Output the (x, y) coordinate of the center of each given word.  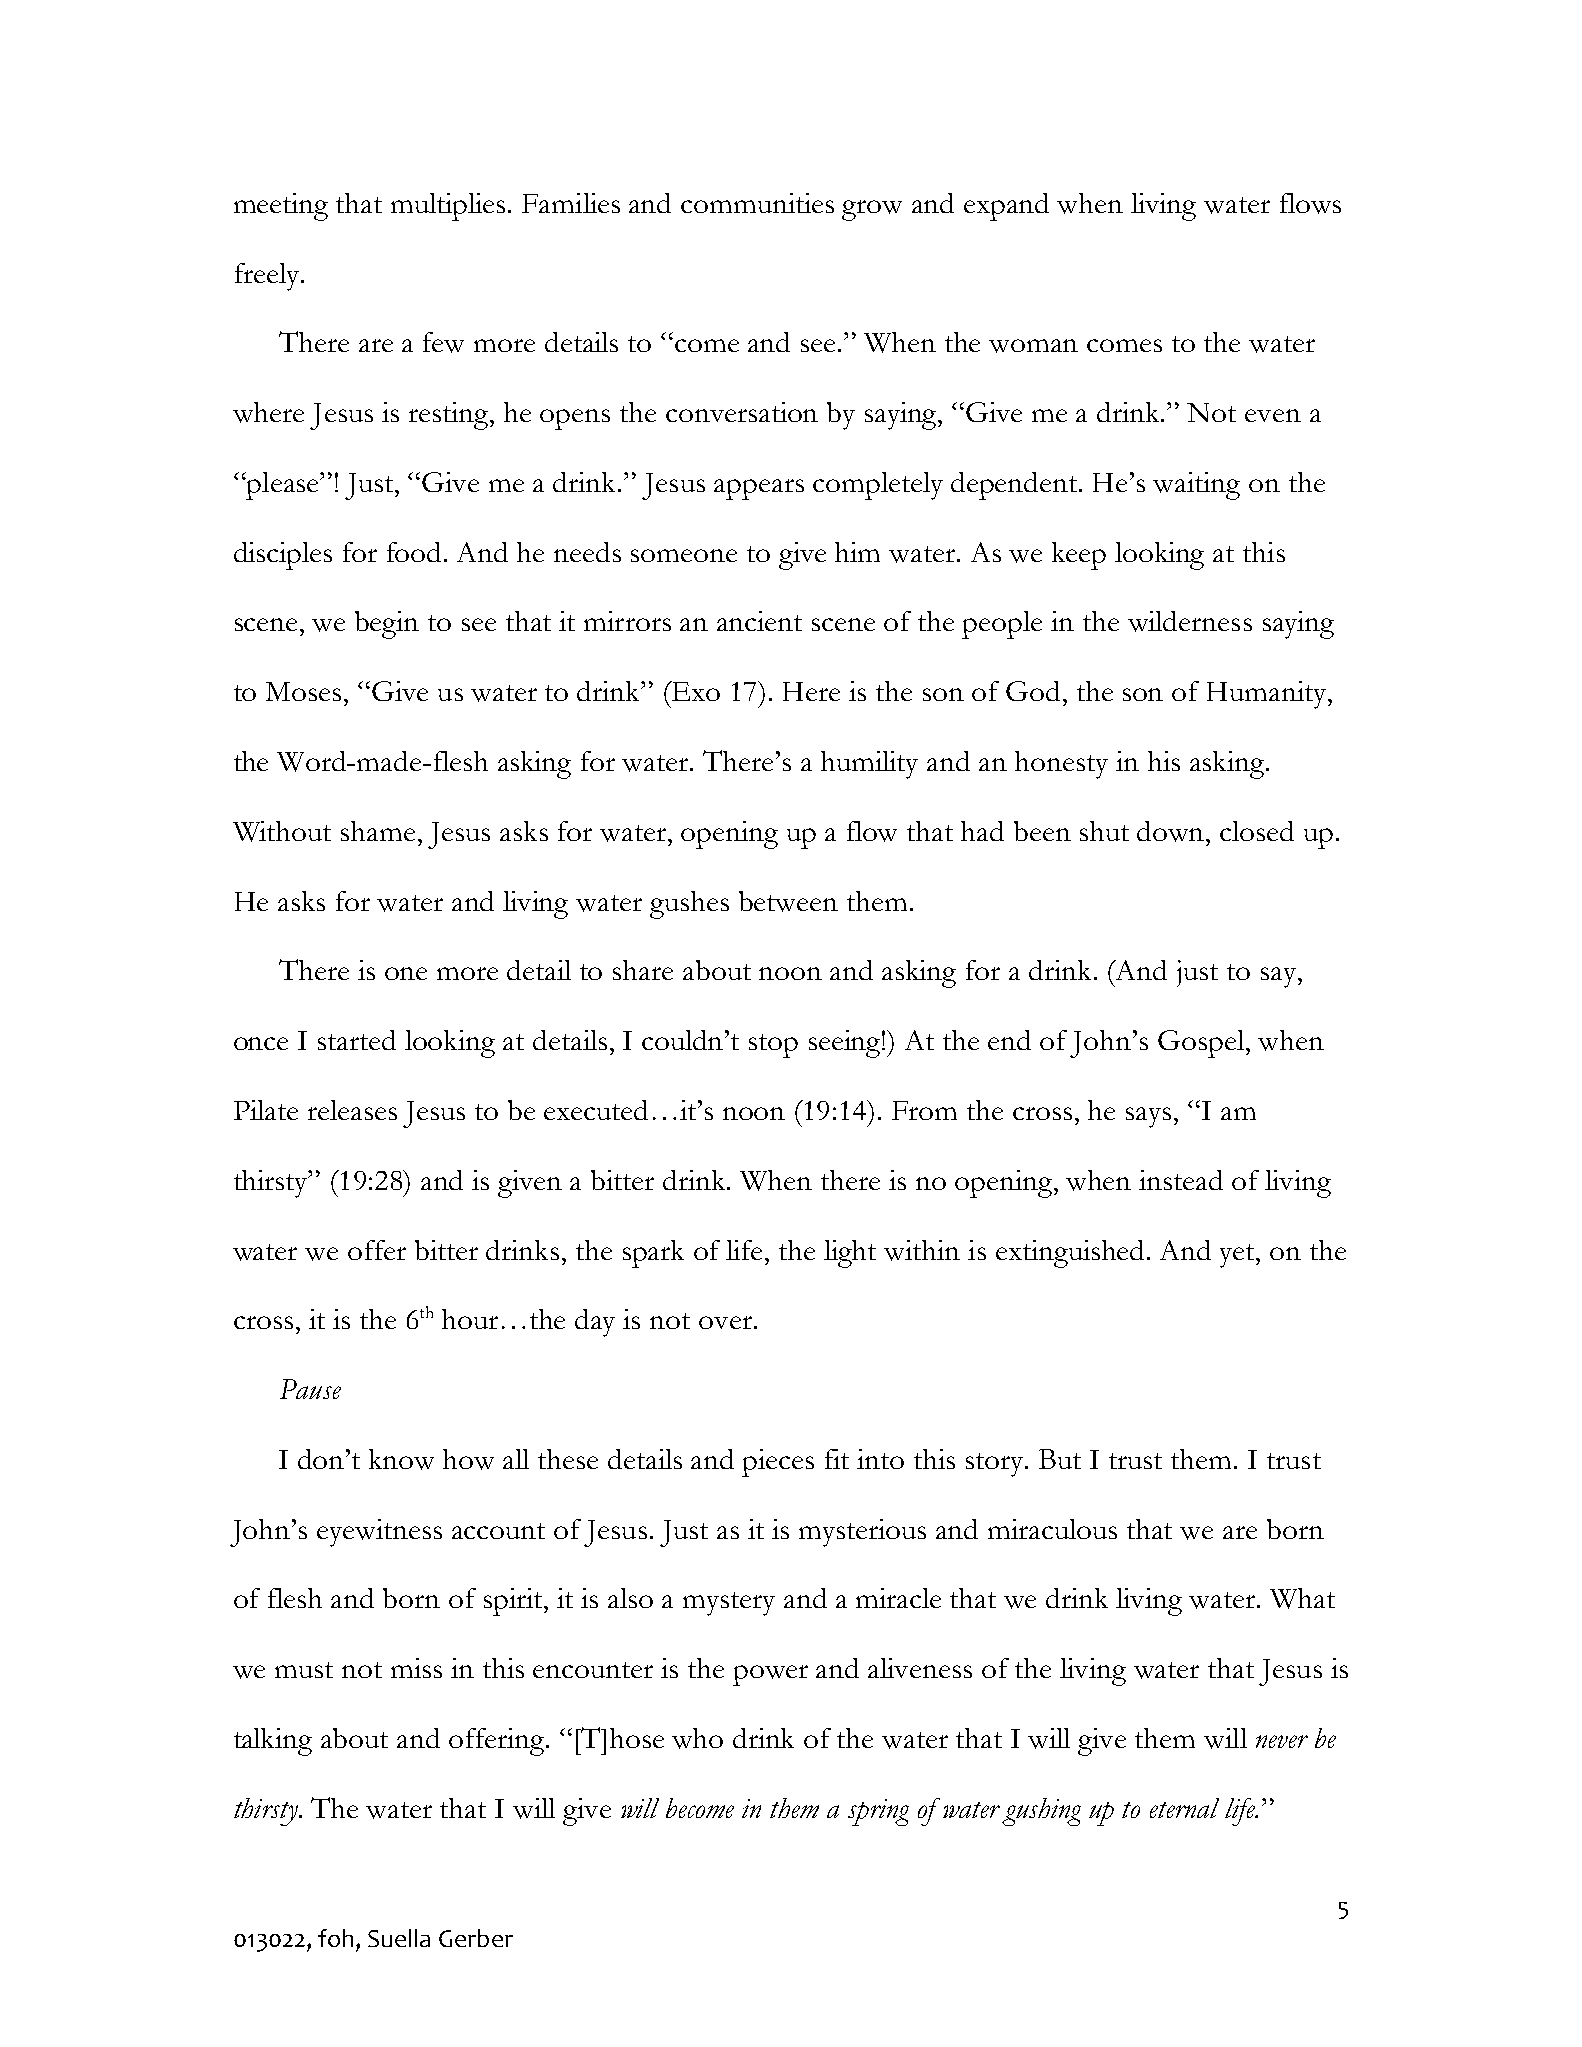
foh (335, 1938)
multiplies (448, 207)
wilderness (1190, 621)
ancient (759, 621)
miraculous (1052, 1529)
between (788, 901)
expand (1006, 207)
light (850, 1254)
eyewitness (379, 1533)
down (1172, 831)
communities (757, 203)
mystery (729, 1604)
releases (352, 1110)
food (416, 552)
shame (380, 831)
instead (1181, 1180)
